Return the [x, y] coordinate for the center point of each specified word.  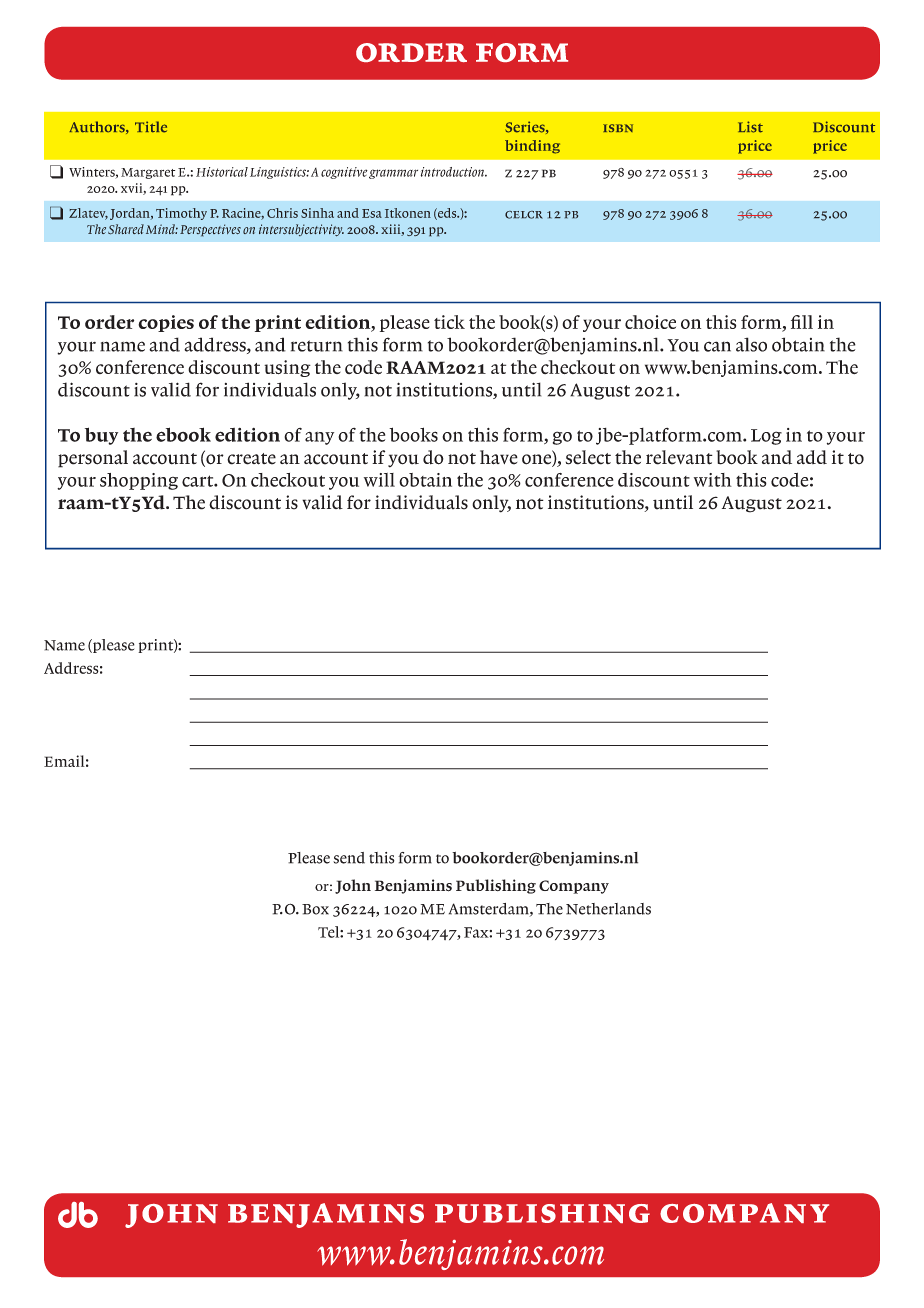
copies [166, 323]
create [251, 459]
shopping [139, 481]
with [713, 480]
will [379, 480]
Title [151, 127]
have [499, 457]
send [349, 858]
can [717, 346]
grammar [393, 174]
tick [449, 322]
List [750, 127]
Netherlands [608, 909]
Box [315, 909]
